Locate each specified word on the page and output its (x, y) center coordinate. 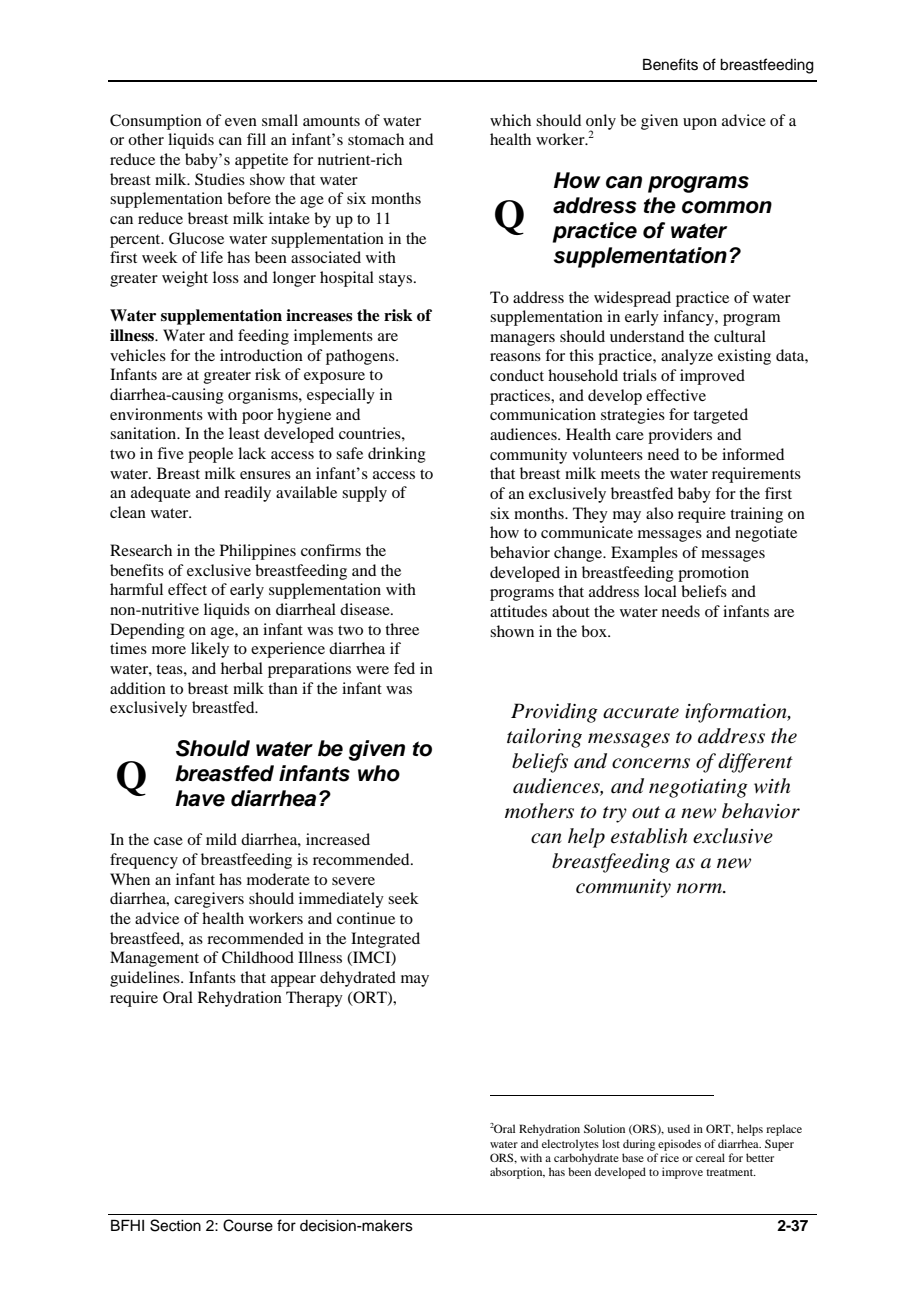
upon (700, 124)
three (402, 629)
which (510, 120)
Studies (220, 179)
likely (210, 650)
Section (175, 1225)
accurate (641, 712)
